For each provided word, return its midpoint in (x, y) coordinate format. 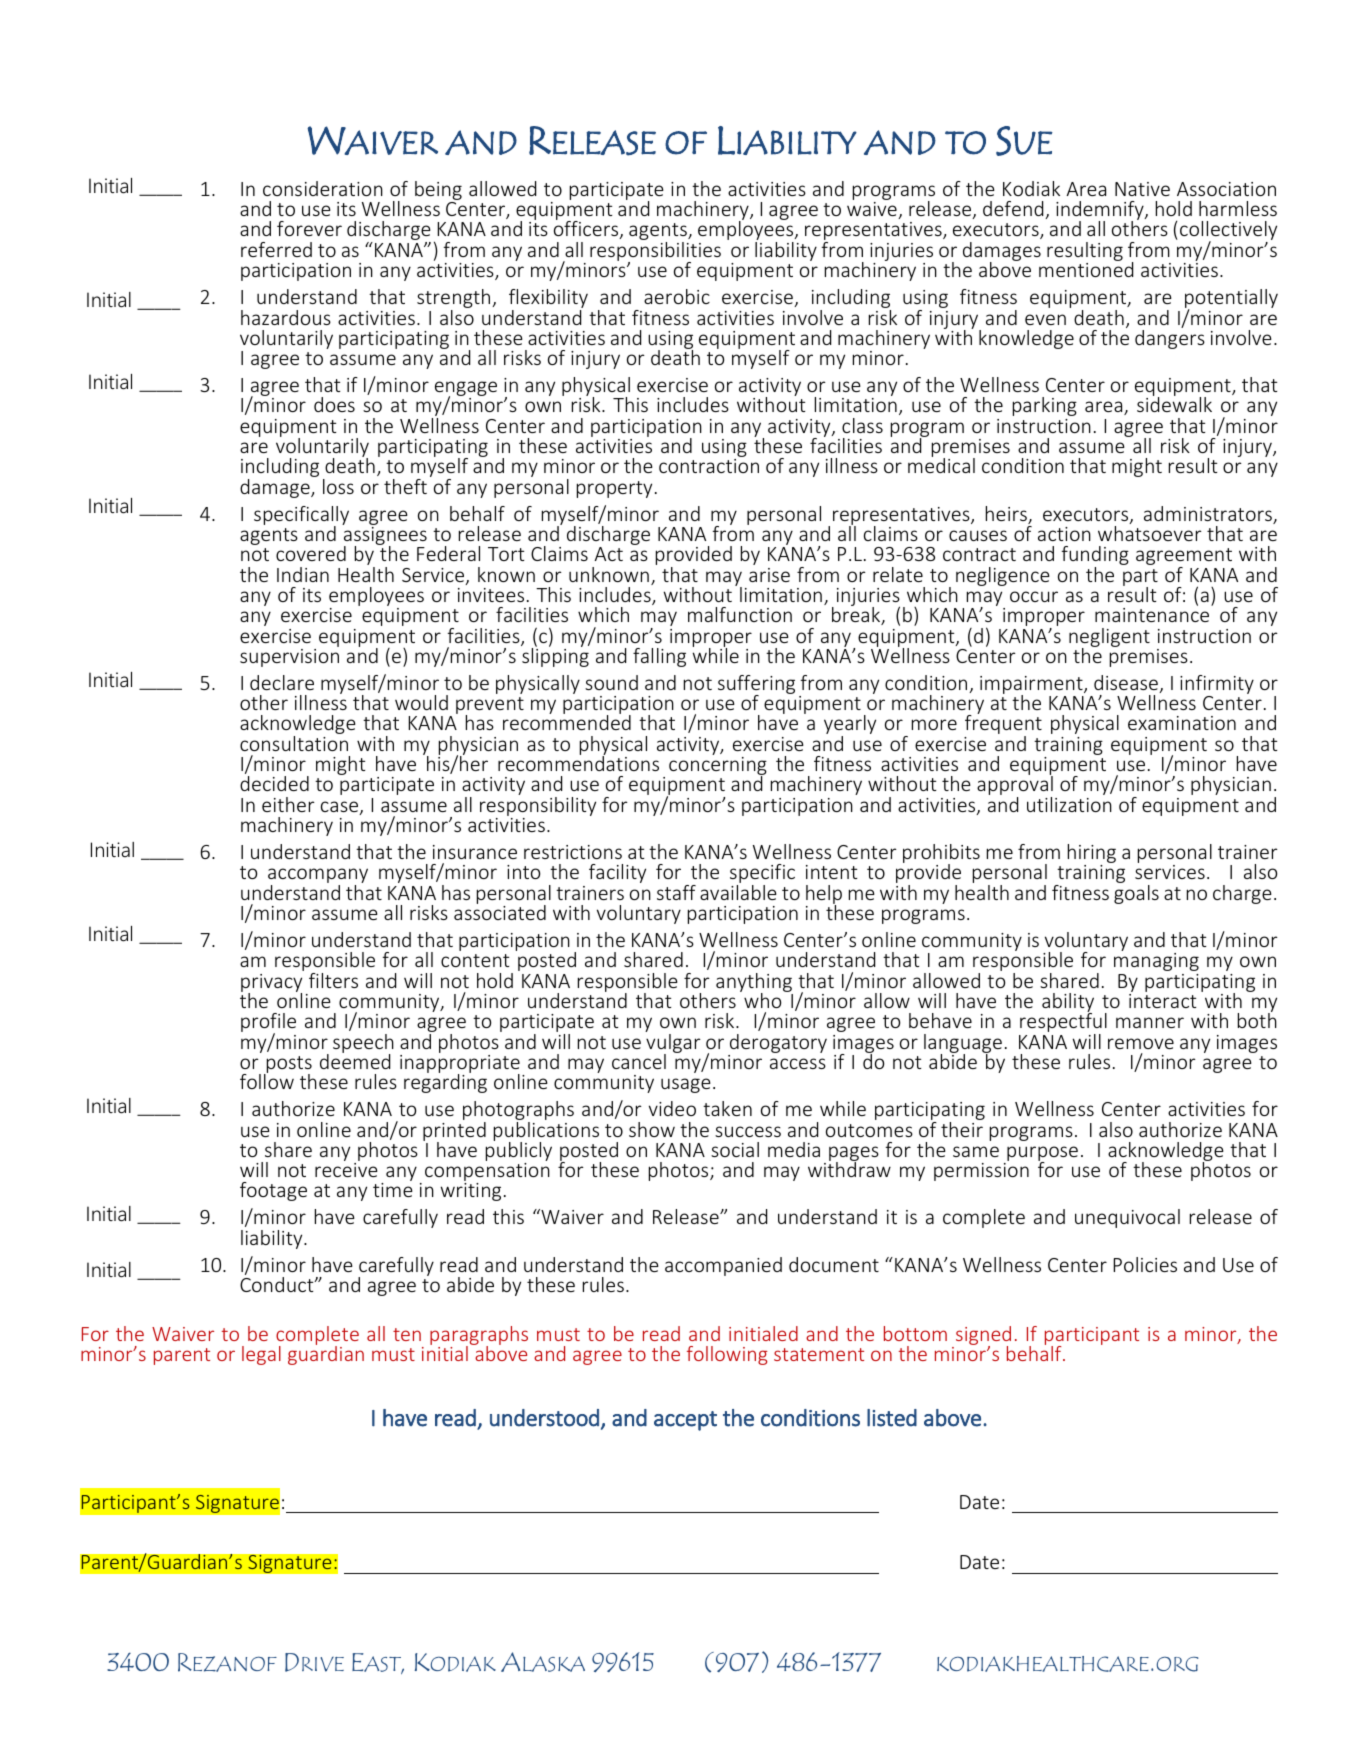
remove (1141, 1043)
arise (769, 575)
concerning (718, 767)
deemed (355, 1060)
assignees (385, 537)
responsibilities (655, 253)
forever (309, 228)
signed (983, 1337)
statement (819, 1354)
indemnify (1101, 212)
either (288, 804)
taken (727, 1108)
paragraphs (479, 1337)
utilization (1069, 804)
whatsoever (1150, 533)
